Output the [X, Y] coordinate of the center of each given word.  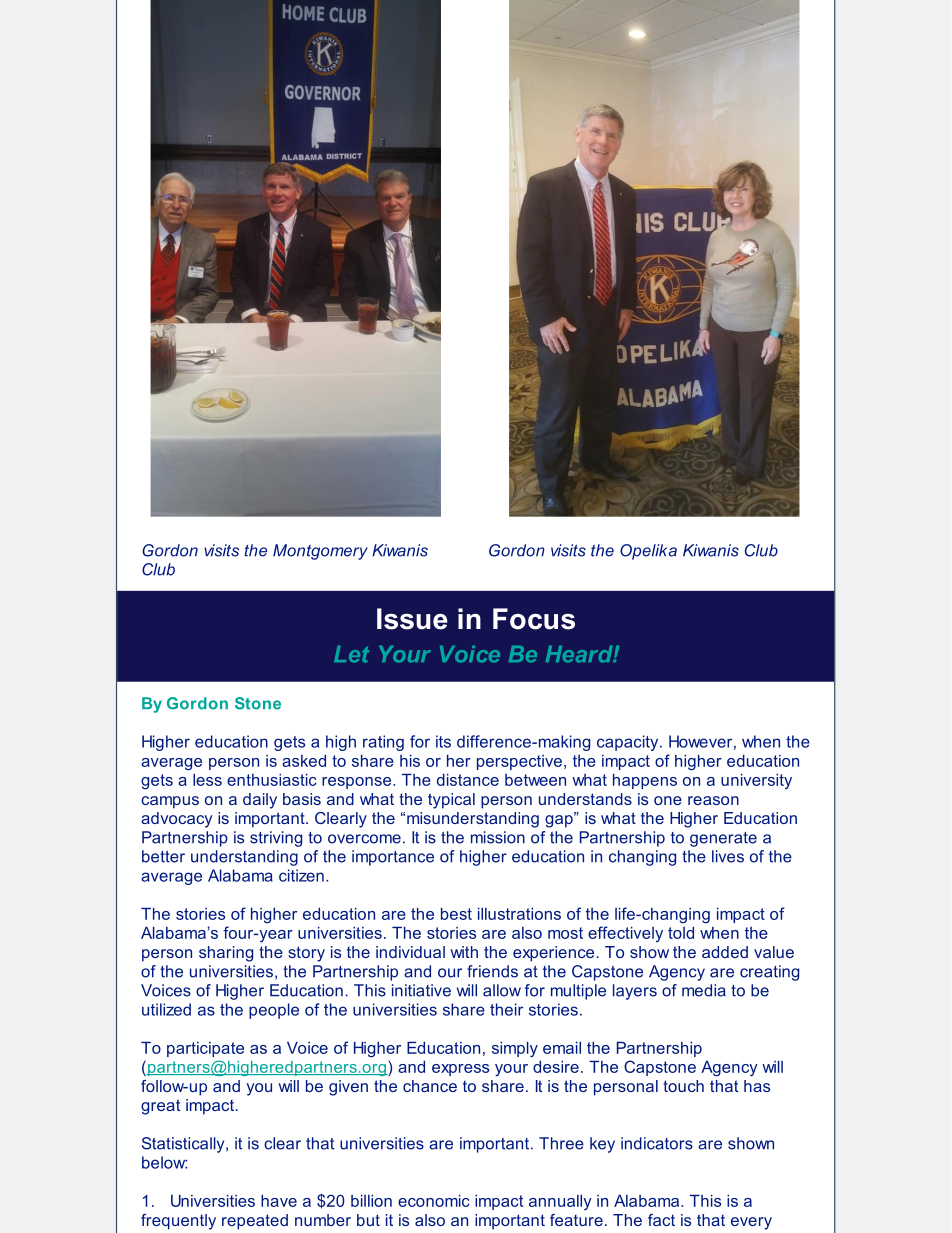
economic [434, 1201]
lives [728, 856]
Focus [534, 619]
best [456, 914]
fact [661, 1220]
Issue [412, 619]
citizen [301, 875]
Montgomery [320, 552]
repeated [255, 1222]
